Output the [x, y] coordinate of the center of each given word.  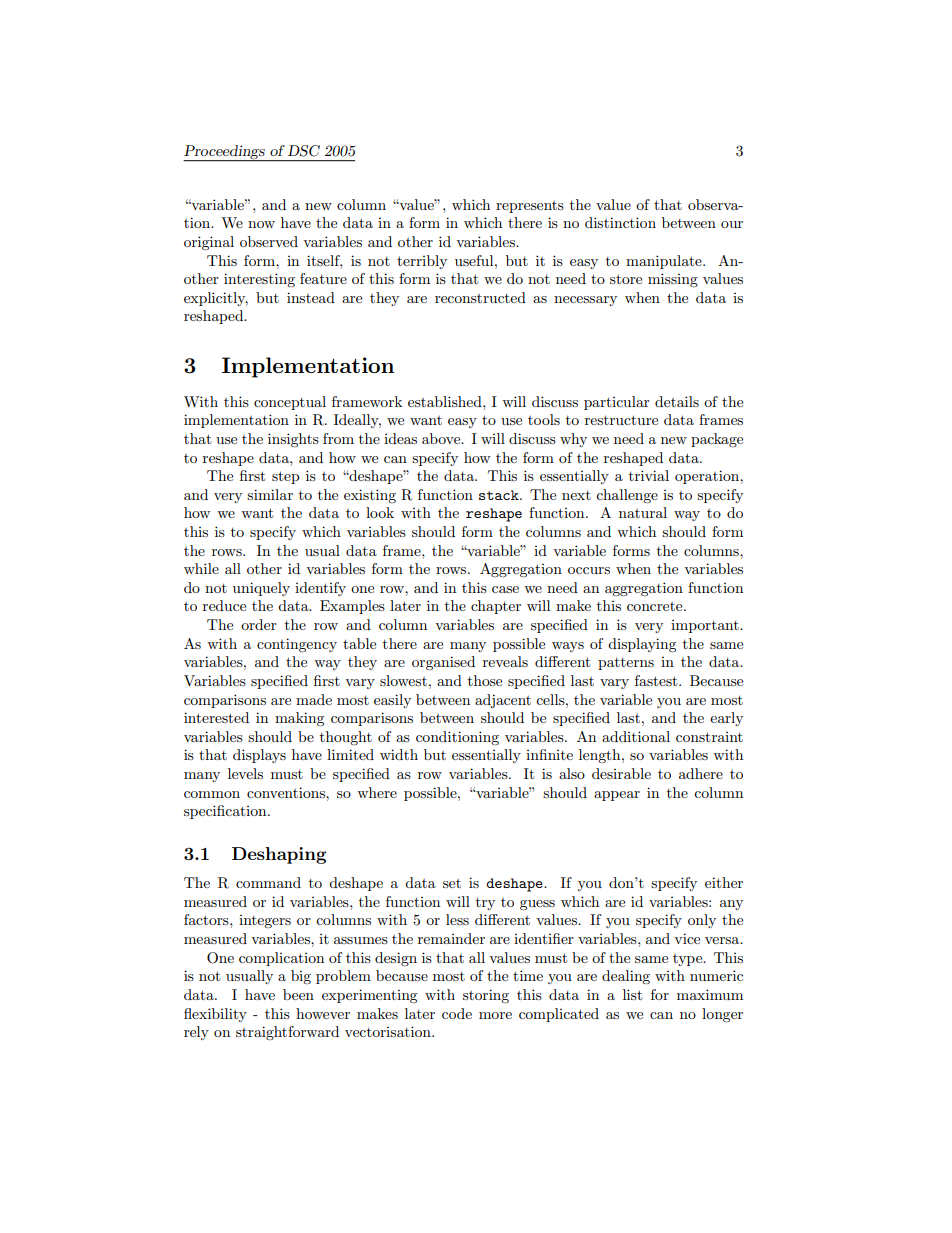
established [446, 401]
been [298, 994]
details [677, 401]
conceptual [290, 403]
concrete [656, 606]
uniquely [261, 589]
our [732, 224]
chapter [496, 607]
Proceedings [225, 153]
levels [245, 773]
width [399, 754]
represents [530, 207]
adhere [701, 773]
